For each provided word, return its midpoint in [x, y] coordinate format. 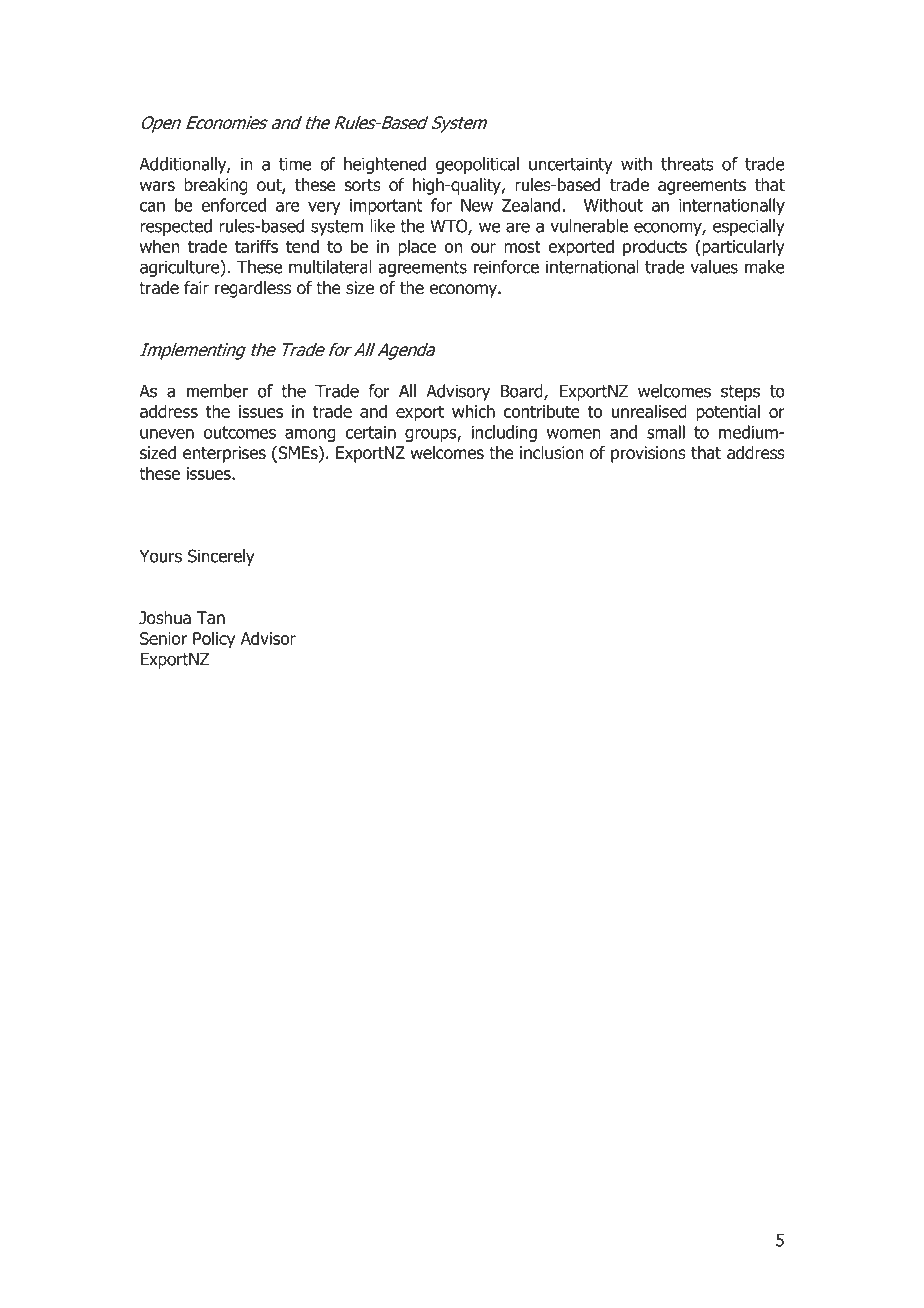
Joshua [165, 618]
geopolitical [477, 165]
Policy [214, 640]
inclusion [552, 453]
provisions [648, 454]
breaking [216, 186]
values [714, 267]
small [666, 432]
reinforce [506, 267]
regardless [253, 289]
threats [687, 164]
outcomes [240, 432]
